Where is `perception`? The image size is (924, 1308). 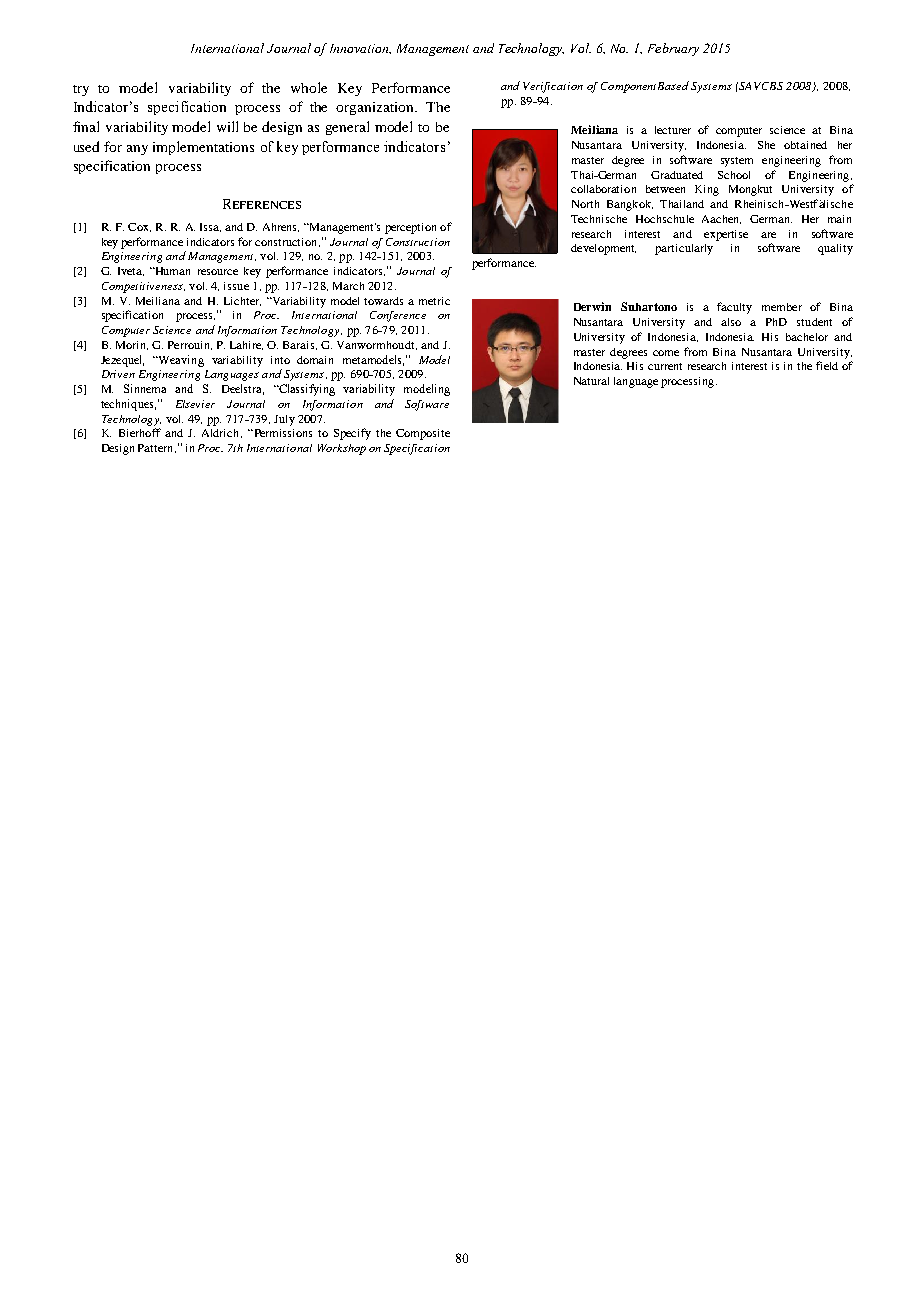
perception is located at coordinates (410, 228).
